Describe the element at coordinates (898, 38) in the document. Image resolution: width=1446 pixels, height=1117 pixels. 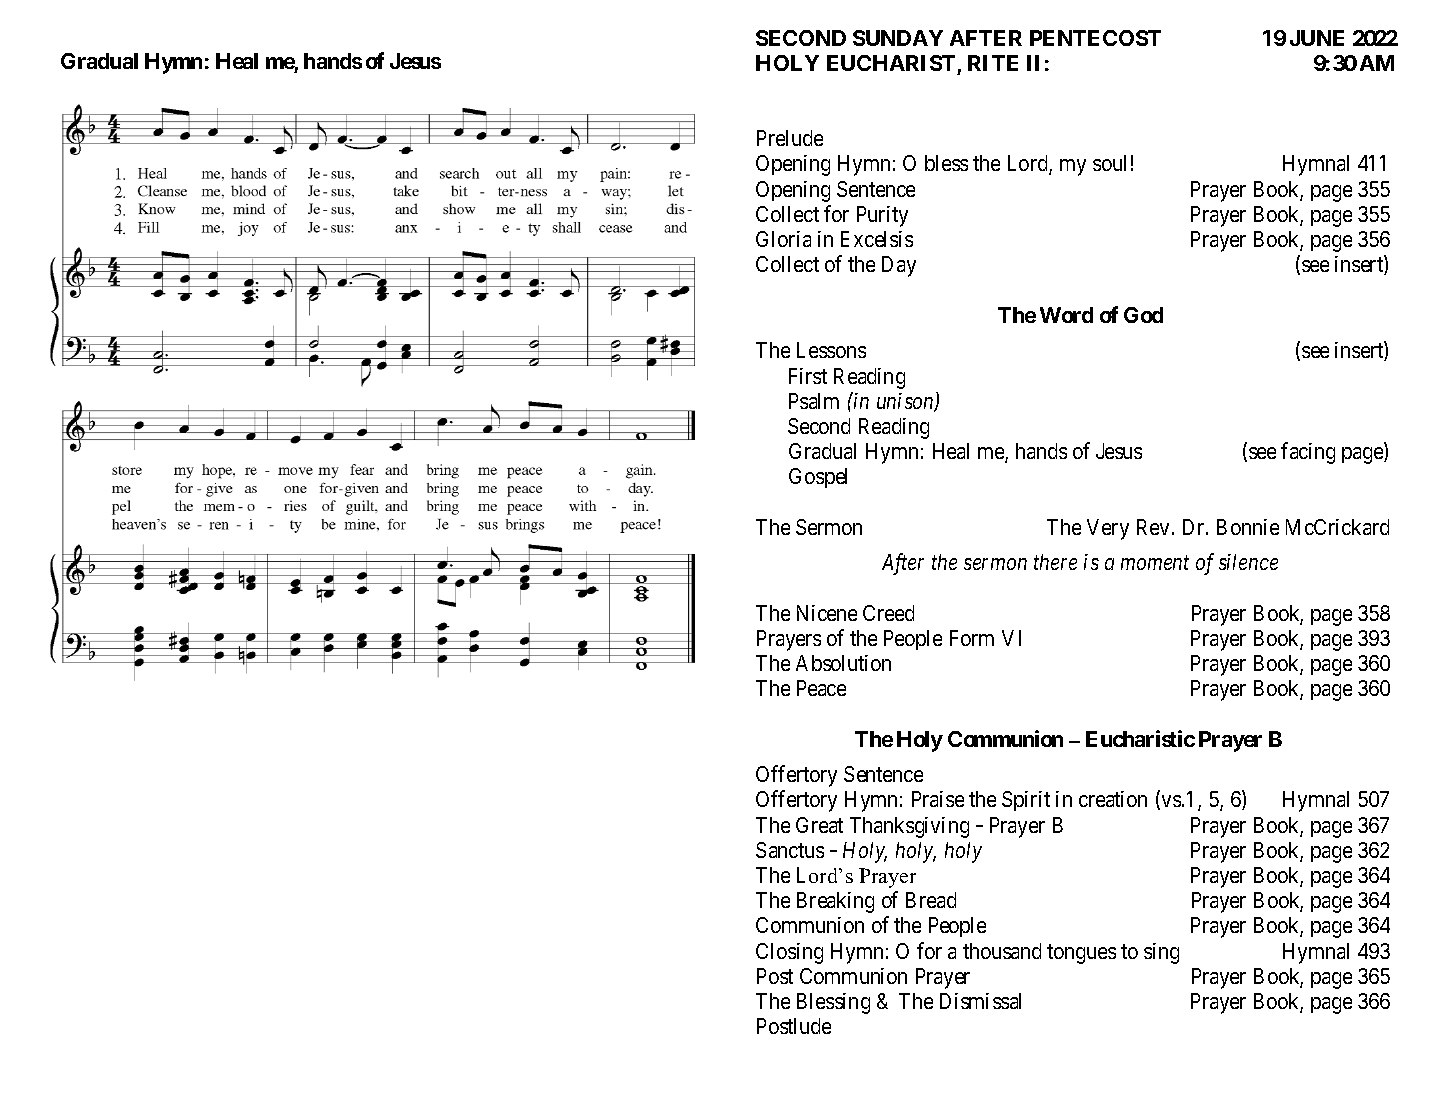
I see `SUNDAY` at that location.
